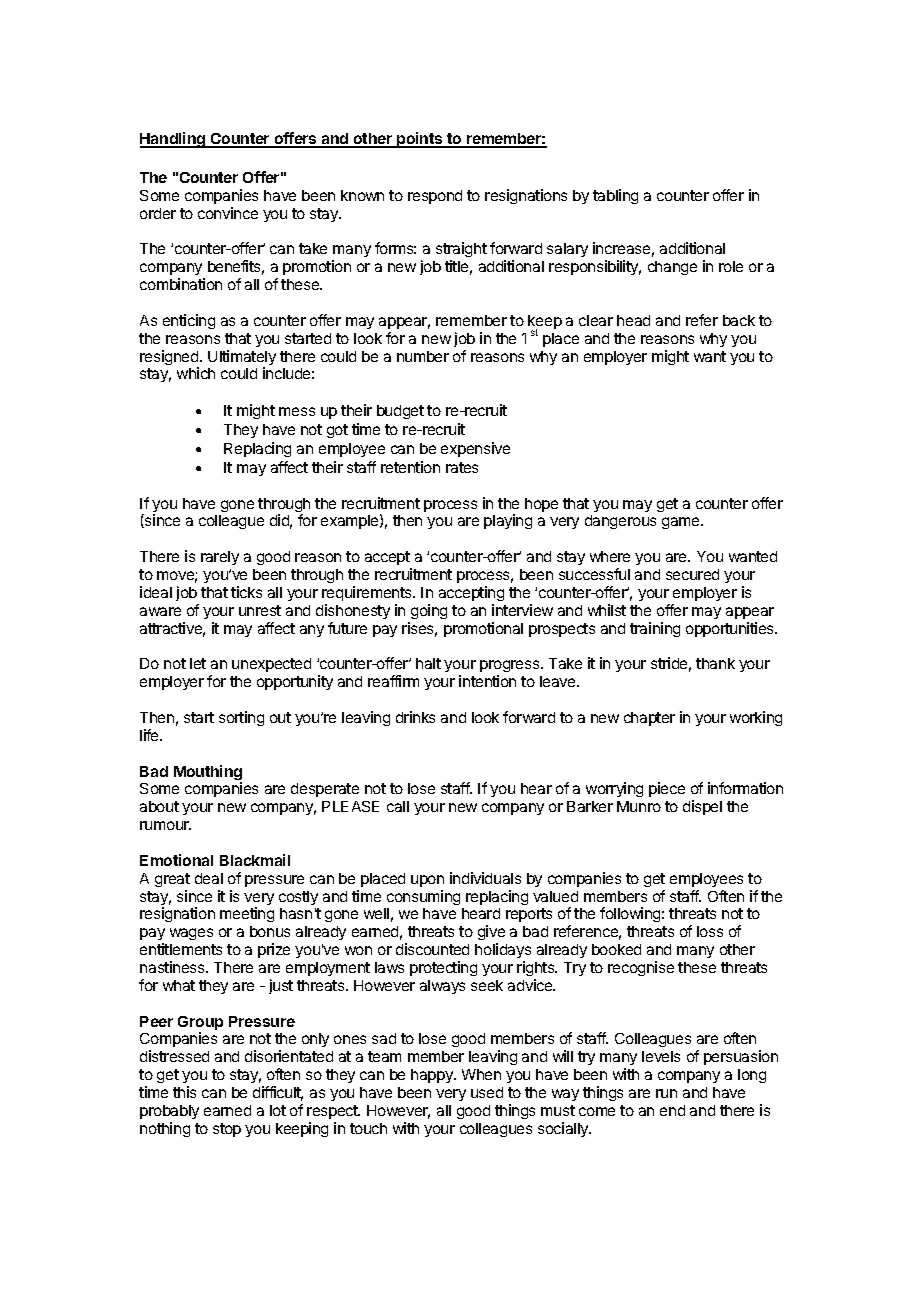  What do you see at coordinates (615, 196) in the page?
I see `tabling` at bounding box center [615, 196].
